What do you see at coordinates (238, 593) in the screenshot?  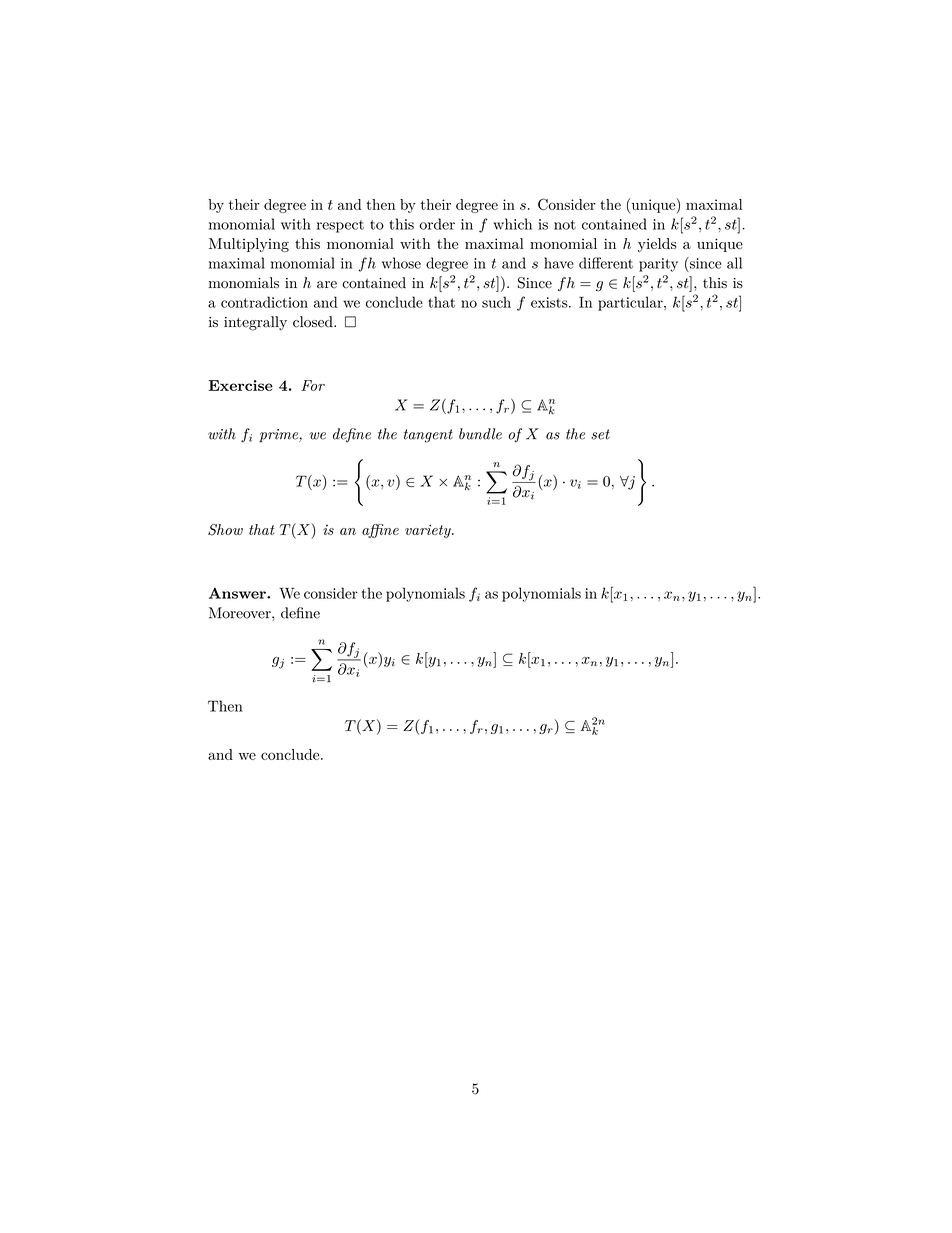 I see `Answer` at bounding box center [238, 593].
